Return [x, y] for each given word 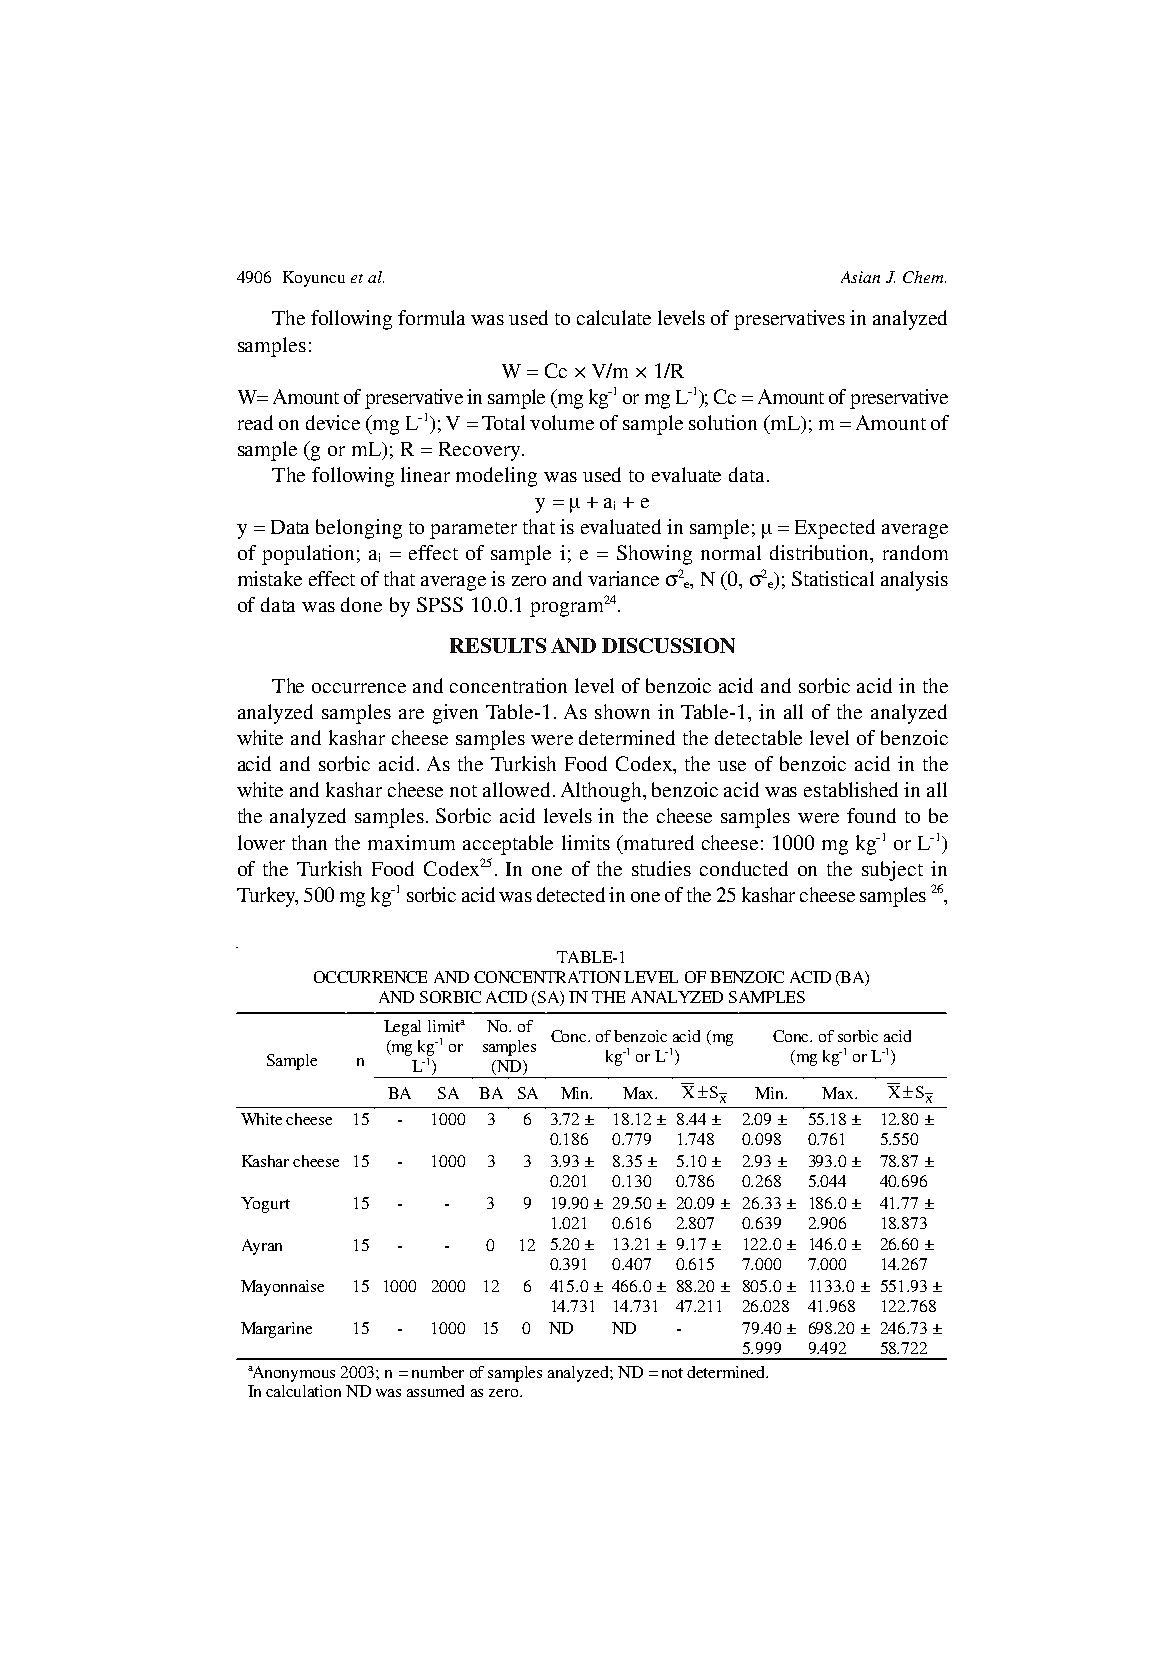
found [871, 815]
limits [586, 842]
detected [571, 894]
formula [431, 317]
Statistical [833, 578]
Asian [860, 277]
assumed [435, 1391]
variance [623, 578]
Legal [402, 1028]
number [438, 1372]
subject [892, 871]
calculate [614, 317]
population [308, 555]
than [309, 842]
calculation [303, 1391]
